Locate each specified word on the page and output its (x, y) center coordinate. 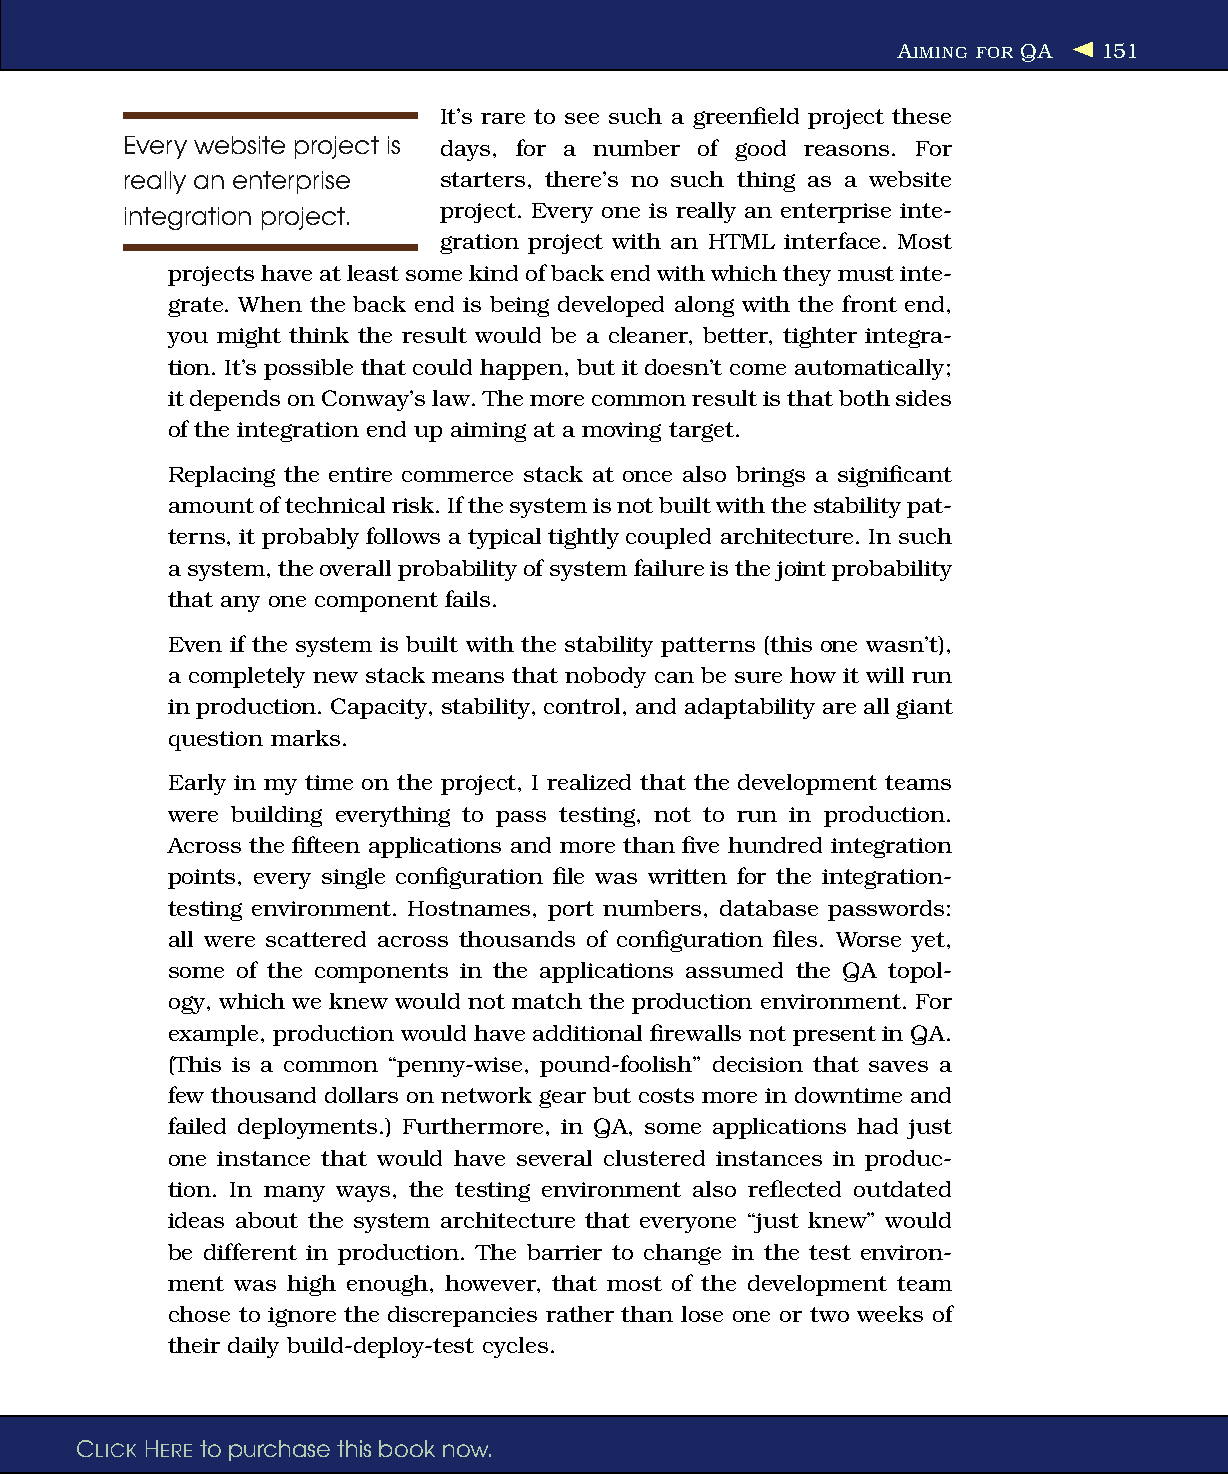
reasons (846, 150)
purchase (279, 1450)
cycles (515, 1347)
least (373, 273)
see (582, 118)
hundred (775, 845)
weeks (890, 1314)
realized (589, 782)
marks (305, 738)
